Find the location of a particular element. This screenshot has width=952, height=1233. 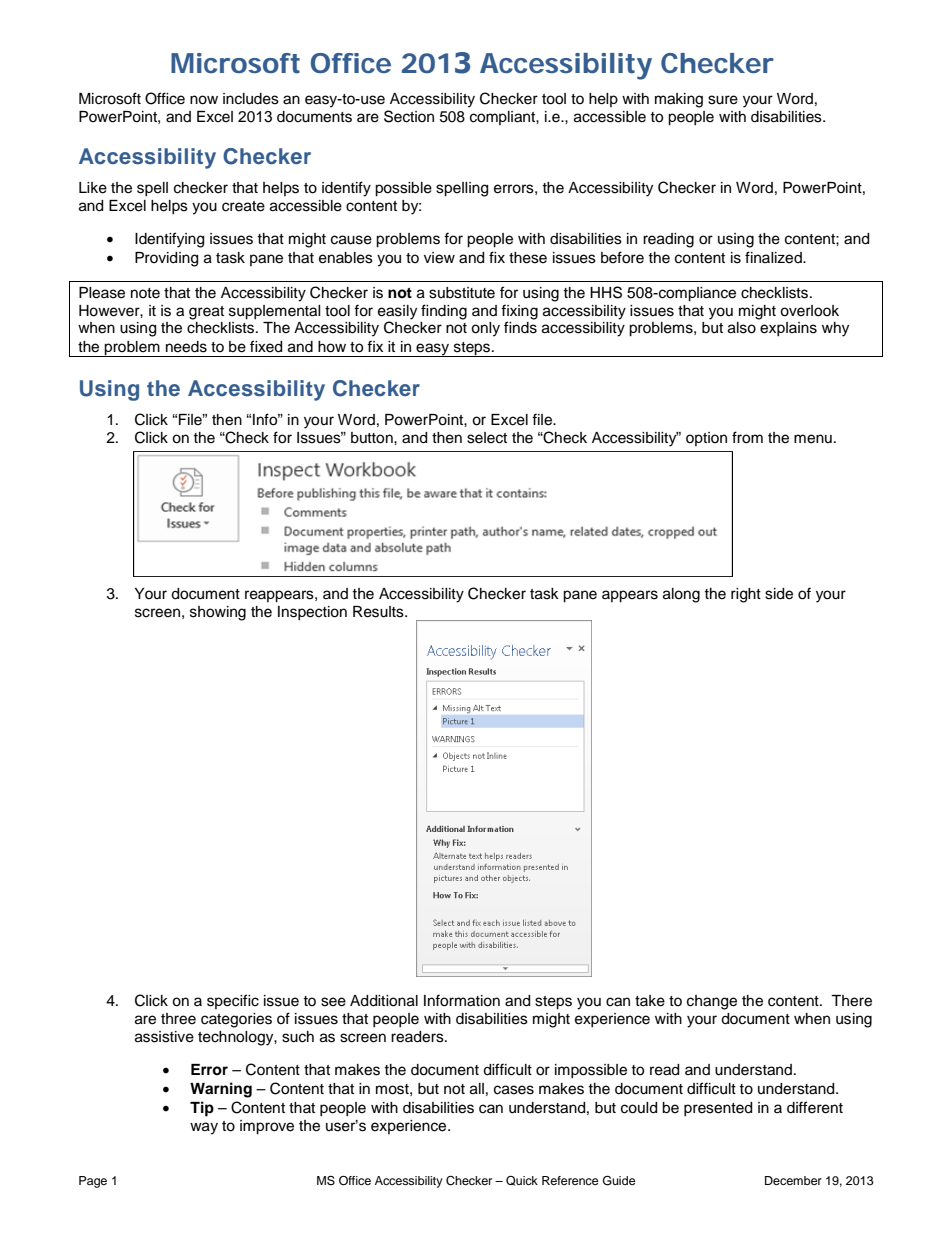

sure is located at coordinates (723, 100).
